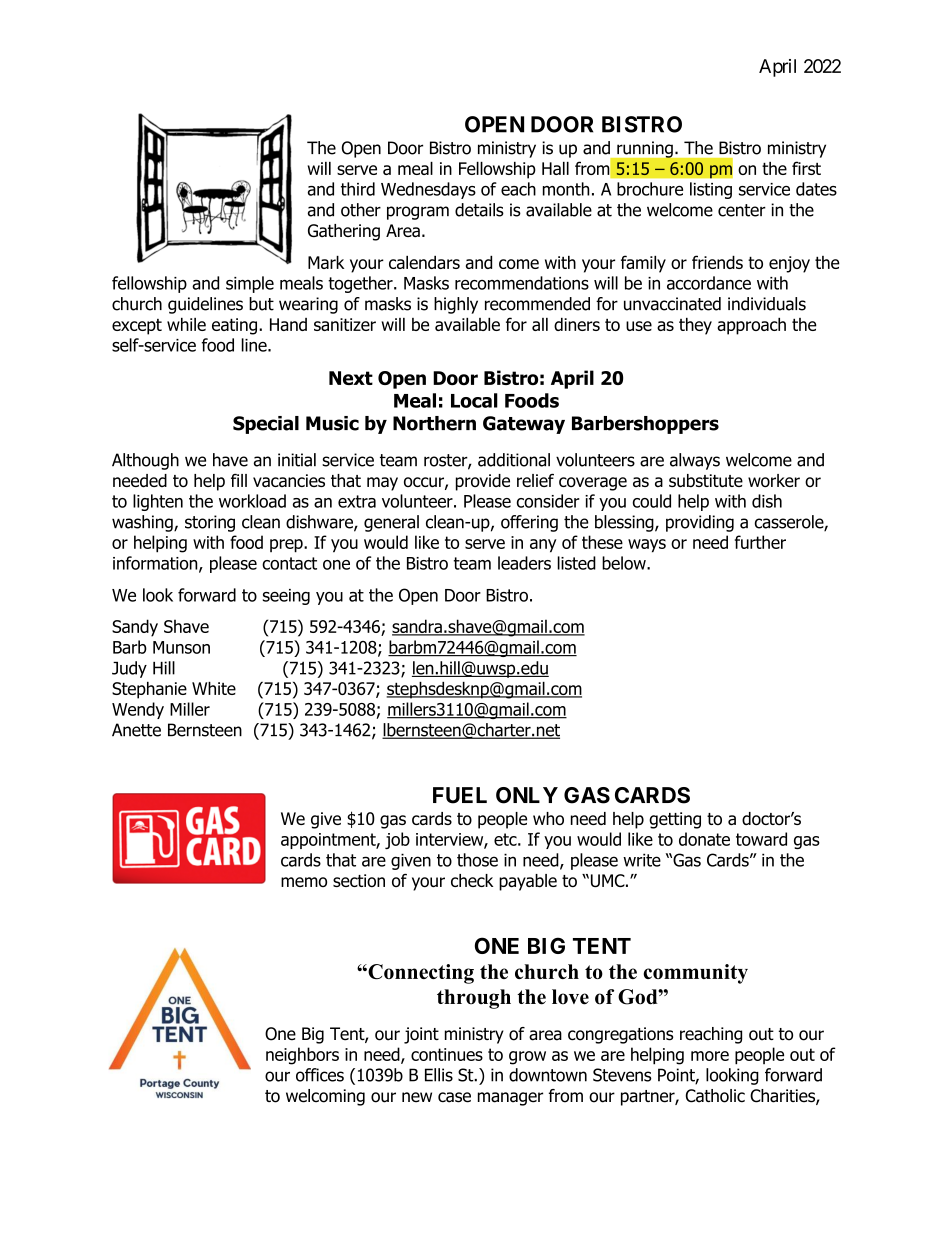 The image size is (952, 1233). Describe the element at coordinates (439, 1075) in the page. I see `Ellis` at that location.
